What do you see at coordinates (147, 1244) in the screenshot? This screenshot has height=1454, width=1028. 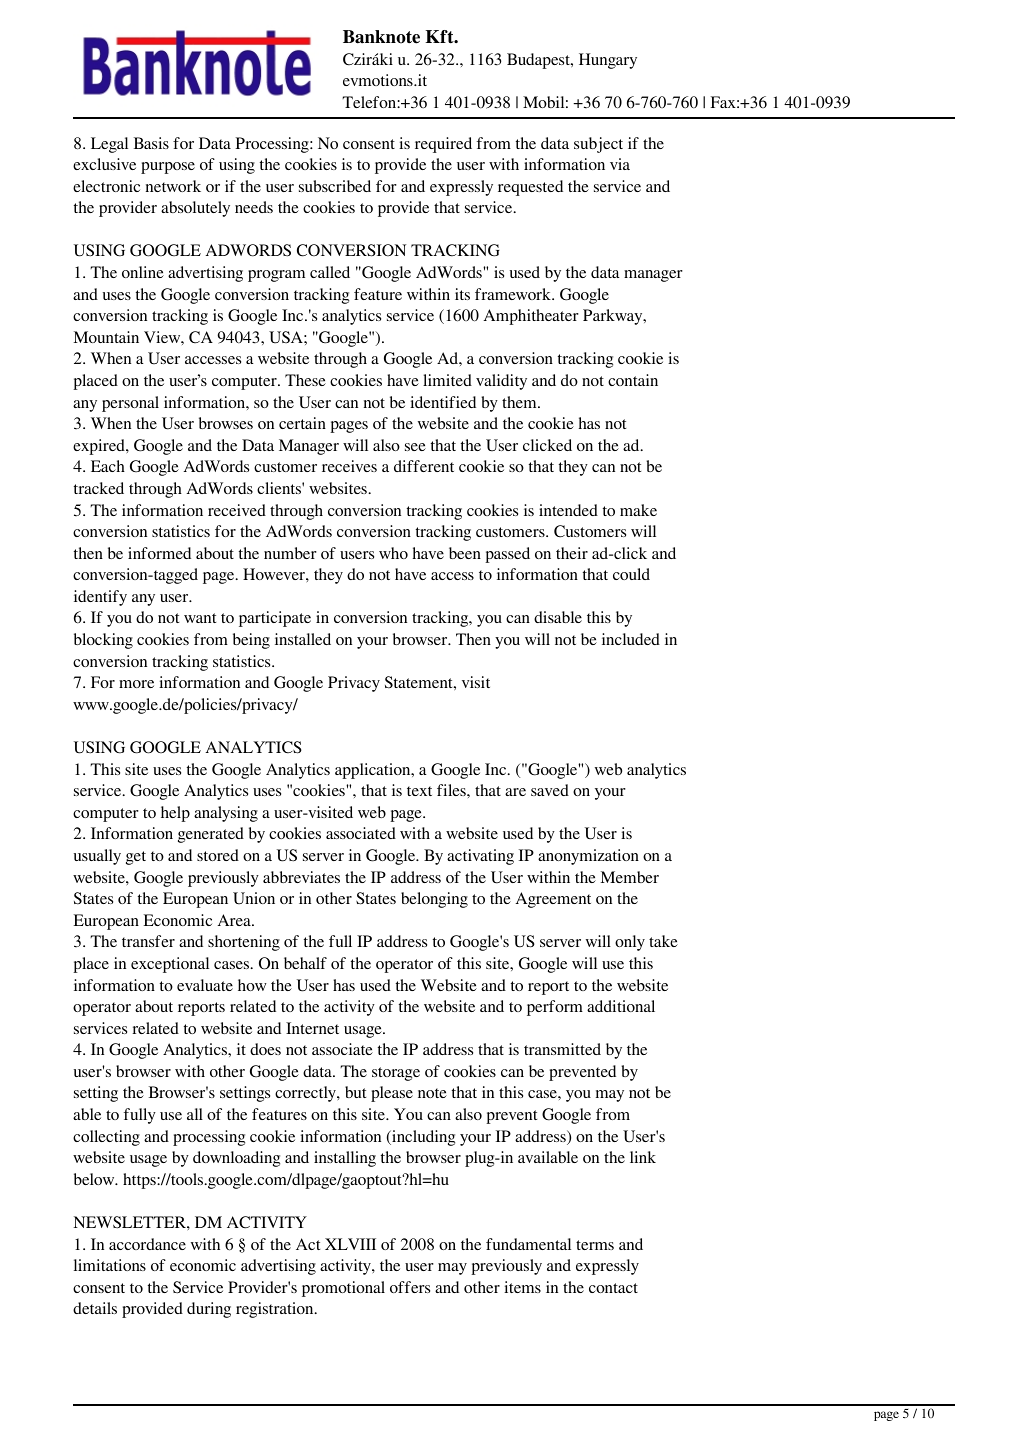 I see `accordance` at bounding box center [147, 1244].
